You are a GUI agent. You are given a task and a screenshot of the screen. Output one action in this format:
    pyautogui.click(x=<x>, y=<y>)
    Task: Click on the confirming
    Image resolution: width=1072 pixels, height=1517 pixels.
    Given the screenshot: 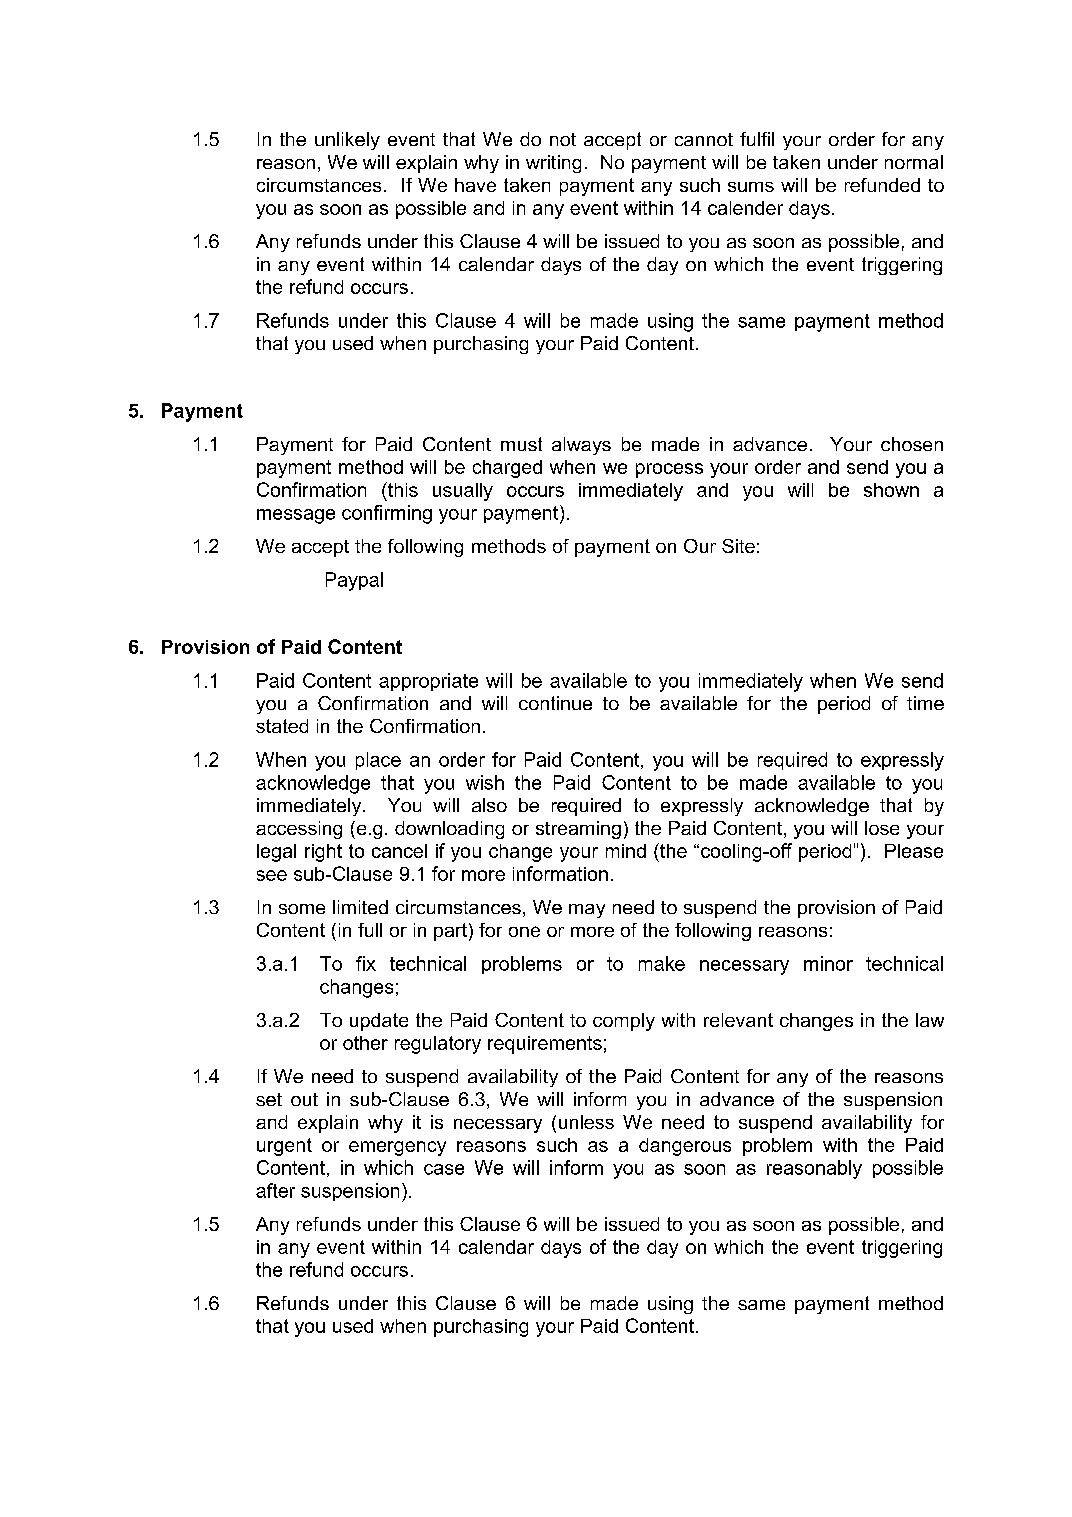 What is the action you would take?
    pyautogui.click(x=387, y=514)
